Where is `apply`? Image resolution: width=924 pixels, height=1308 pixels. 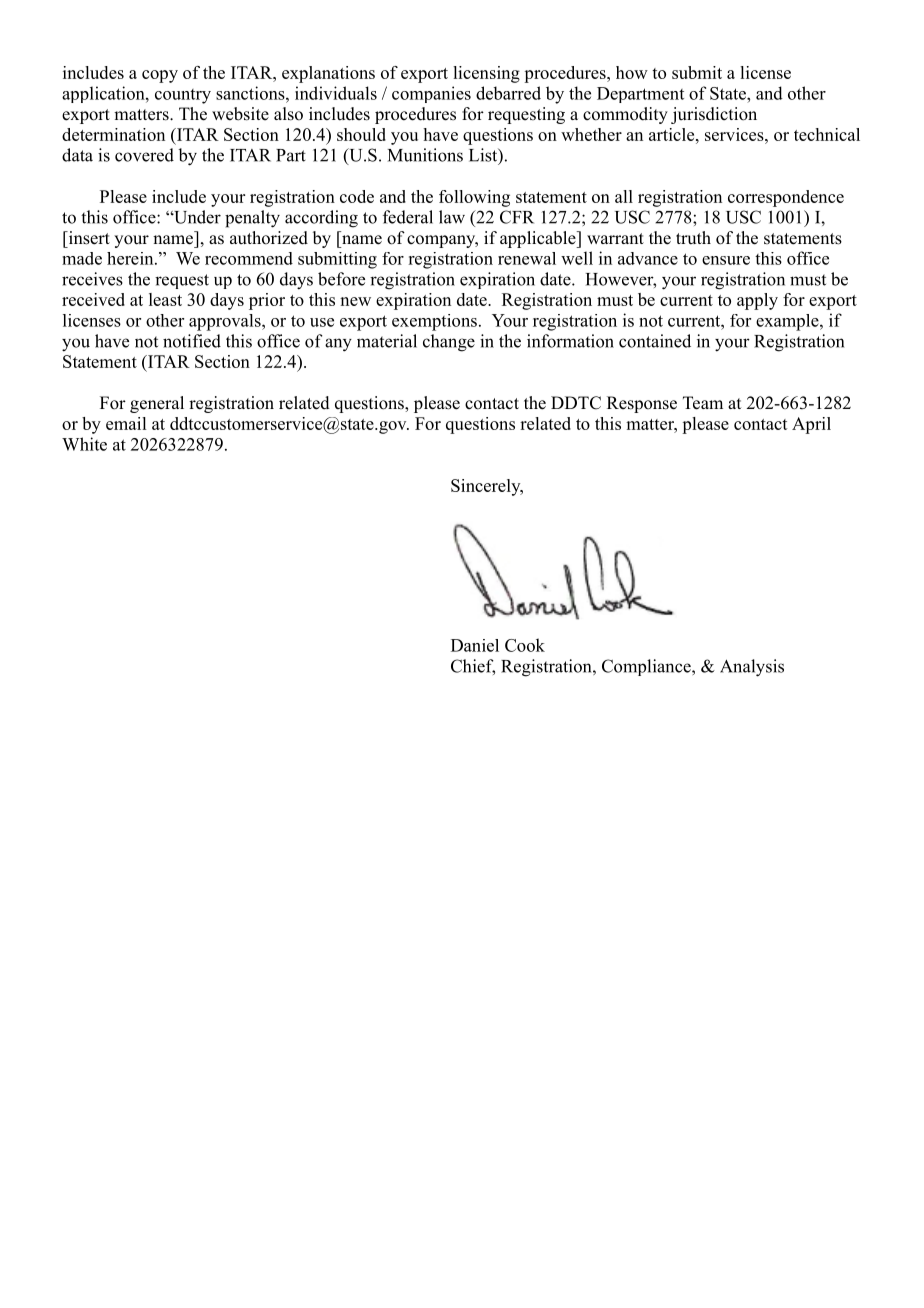
apply is located at coordinates (757, 301).
